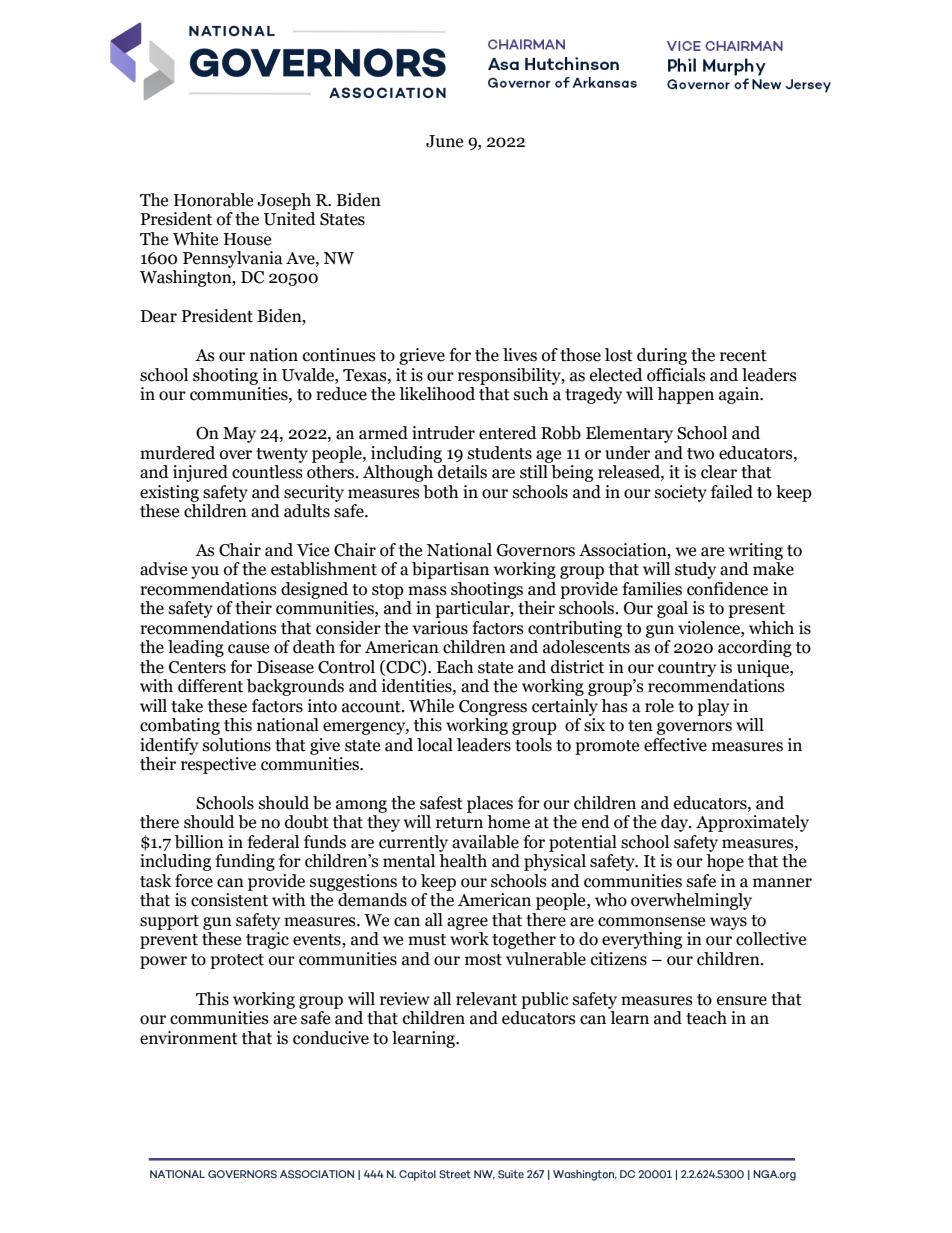 This screenshot has width=952, height=1233. I want to click on Honorable, so click(213, 200).
